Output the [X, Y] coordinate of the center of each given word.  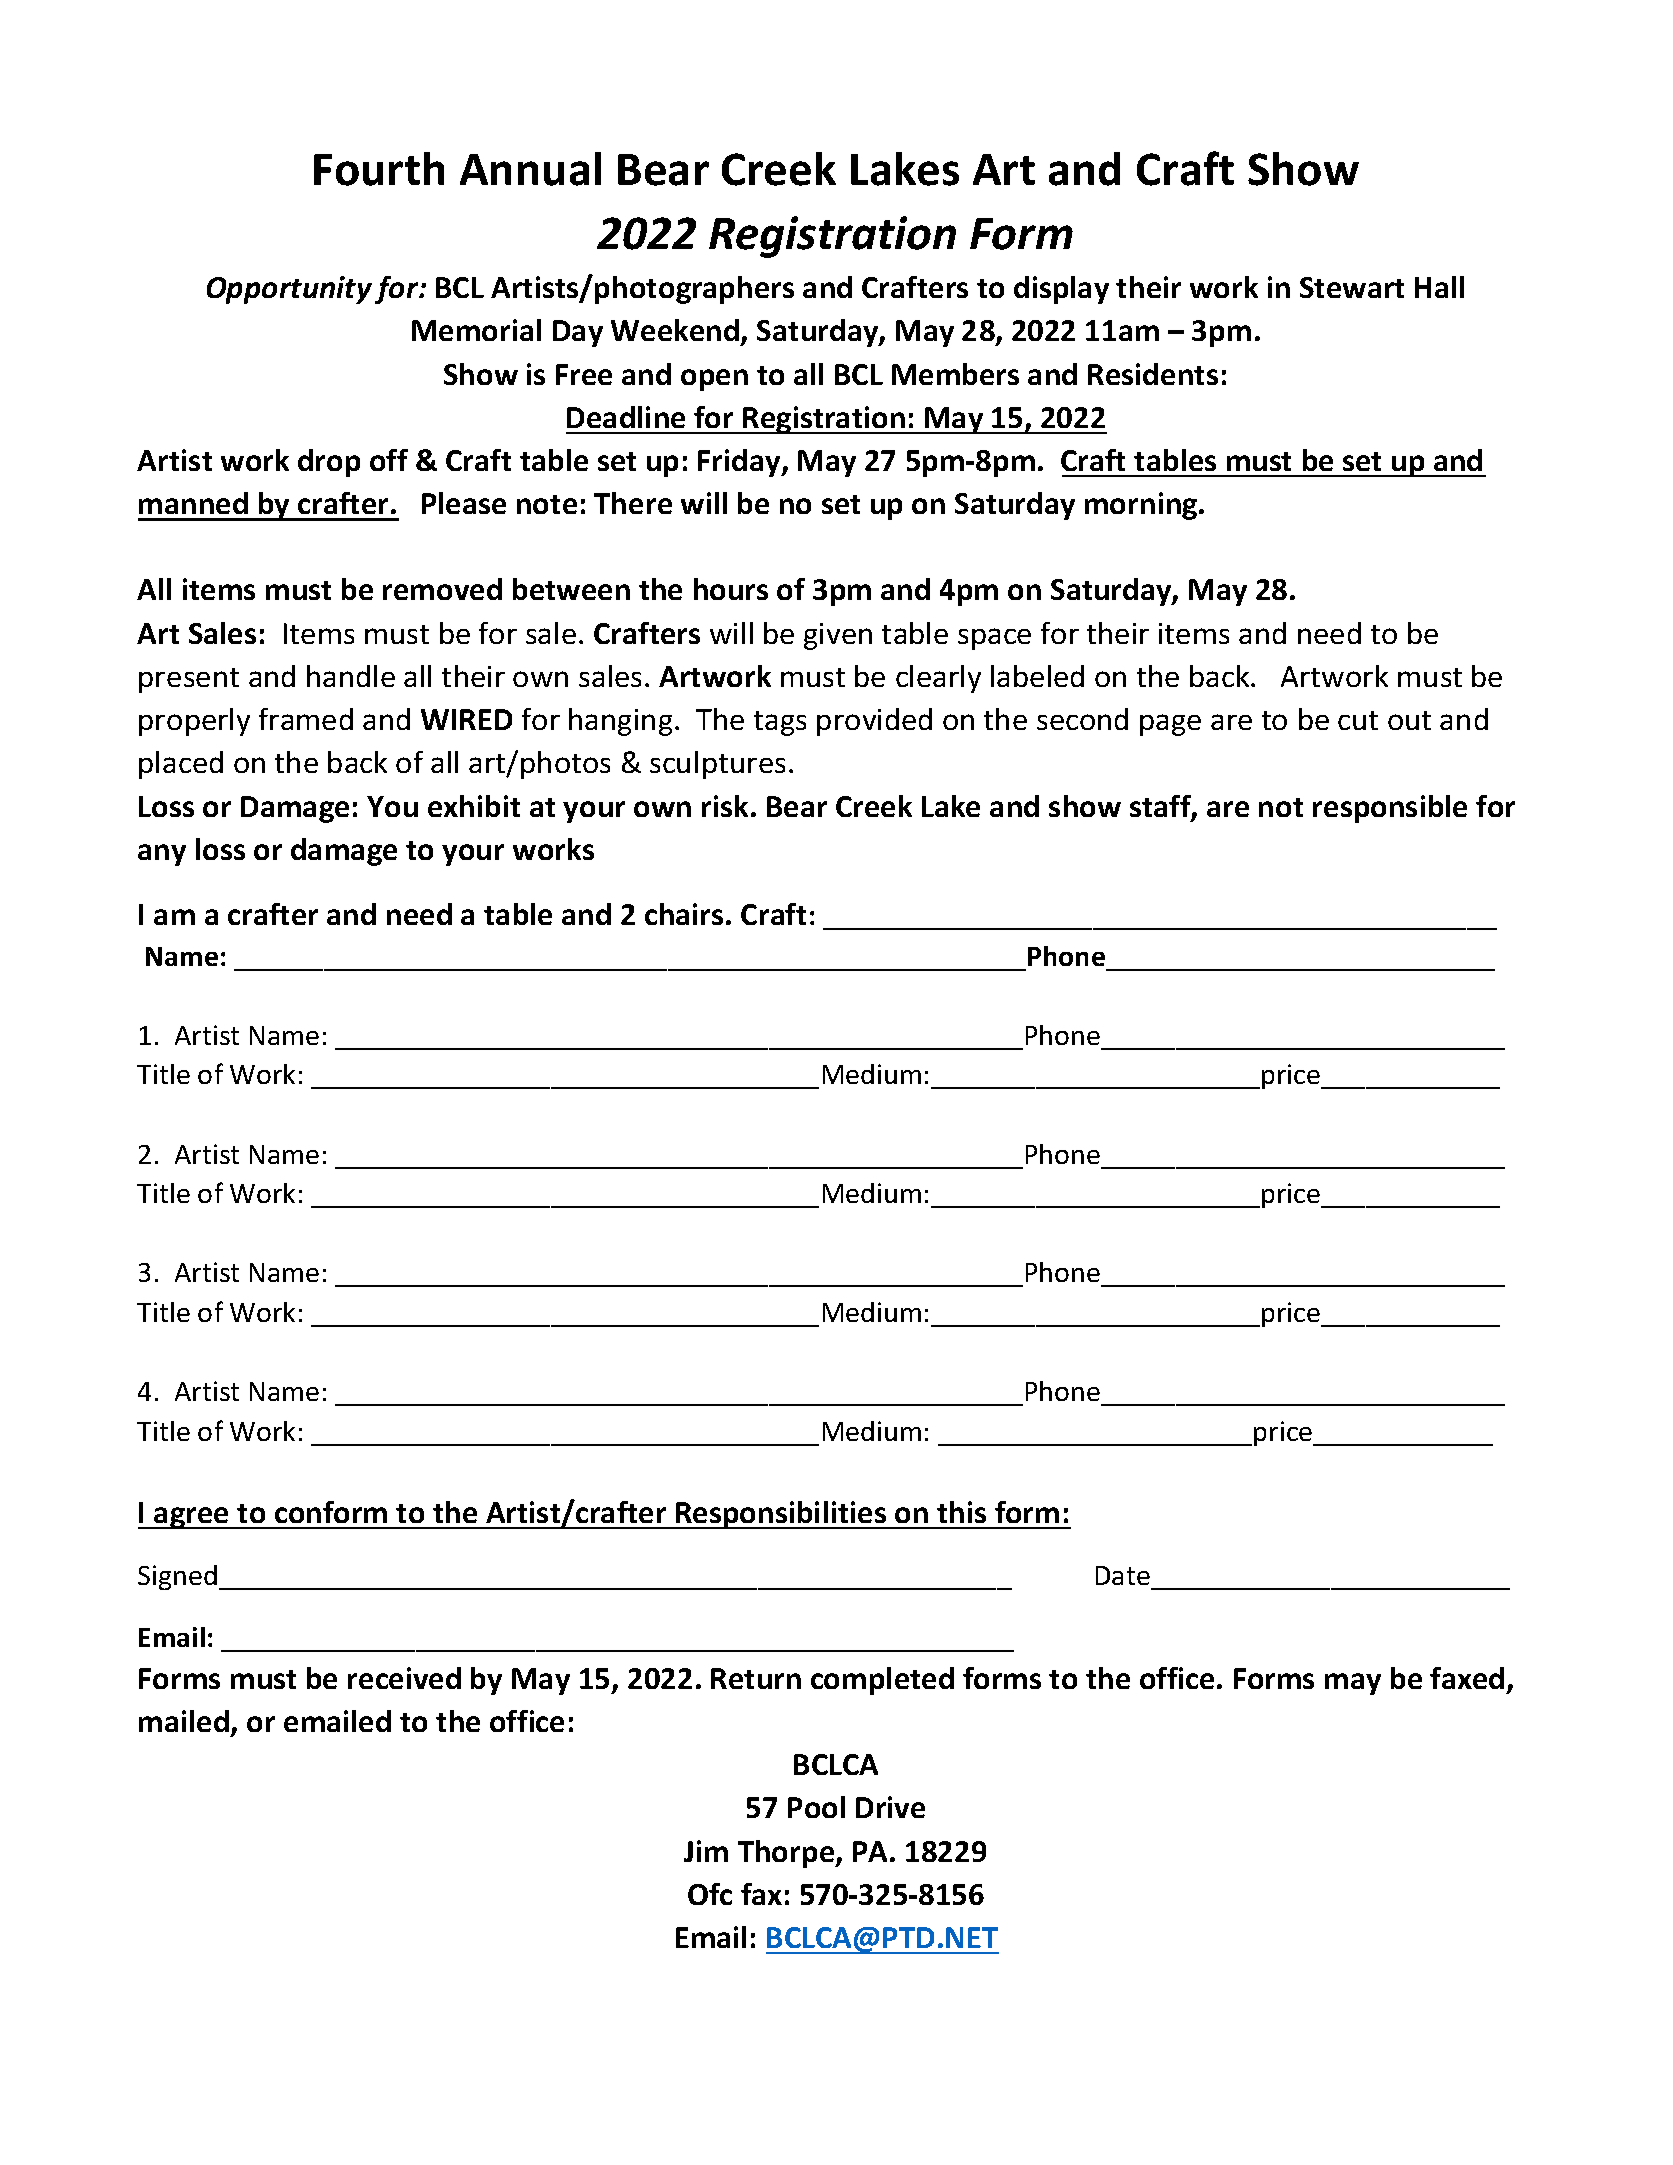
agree [192, 1518]
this [961, 1512]
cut [1358, 720]
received [404, 1678]
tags [780, 723]
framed [306, 719]
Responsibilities [781, 1515]
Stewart [1352, 287]
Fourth [379, 169]
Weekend [675, 330]
